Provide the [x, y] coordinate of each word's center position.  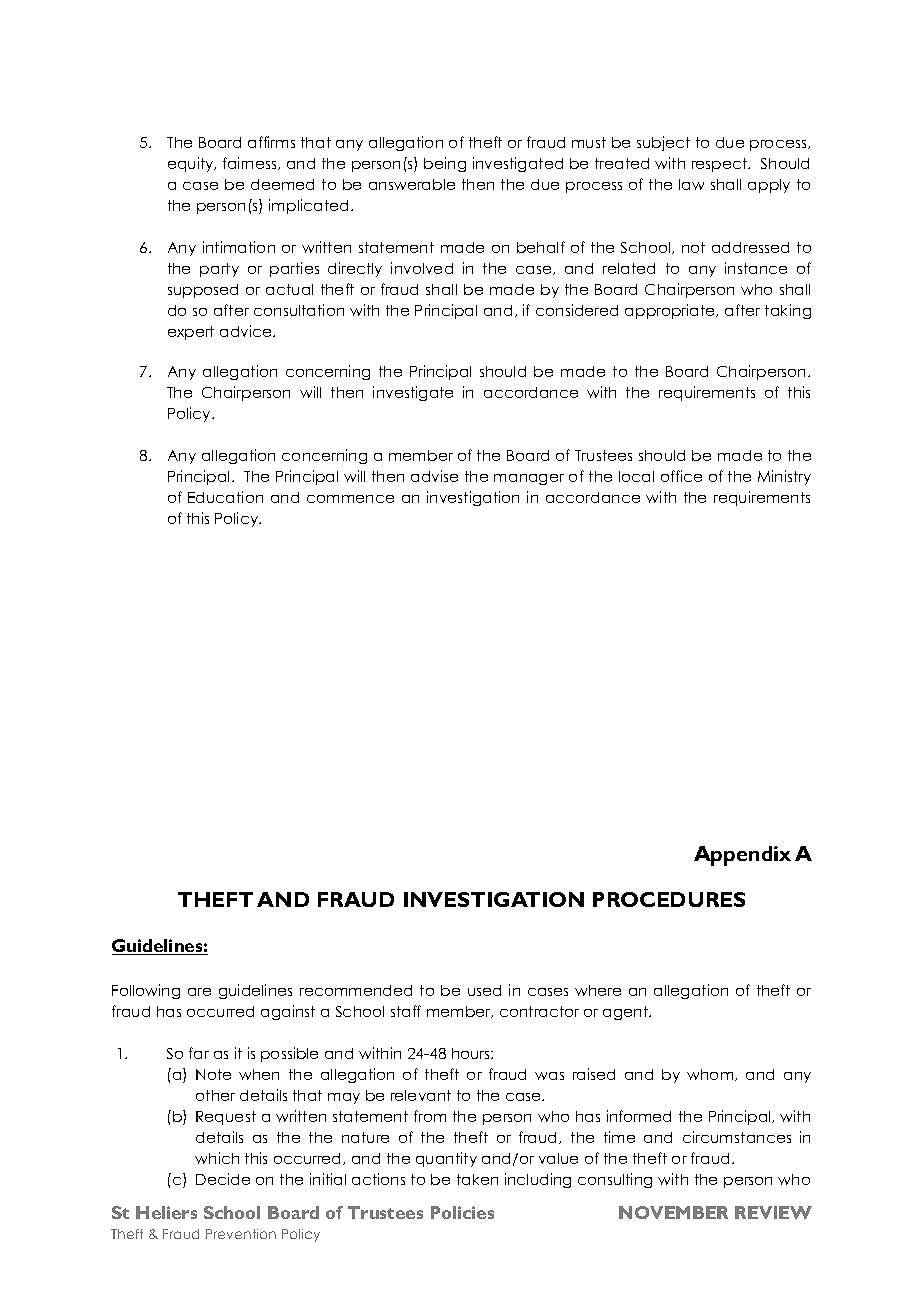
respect [721, 165]
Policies [462, 1212]
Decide [223, 1179]
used [484, 990]
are [199, 992]
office [681, 476]
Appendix [742, 856]
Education [225, 497]
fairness [251, 163]
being [445, 164]
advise [434, 476]
